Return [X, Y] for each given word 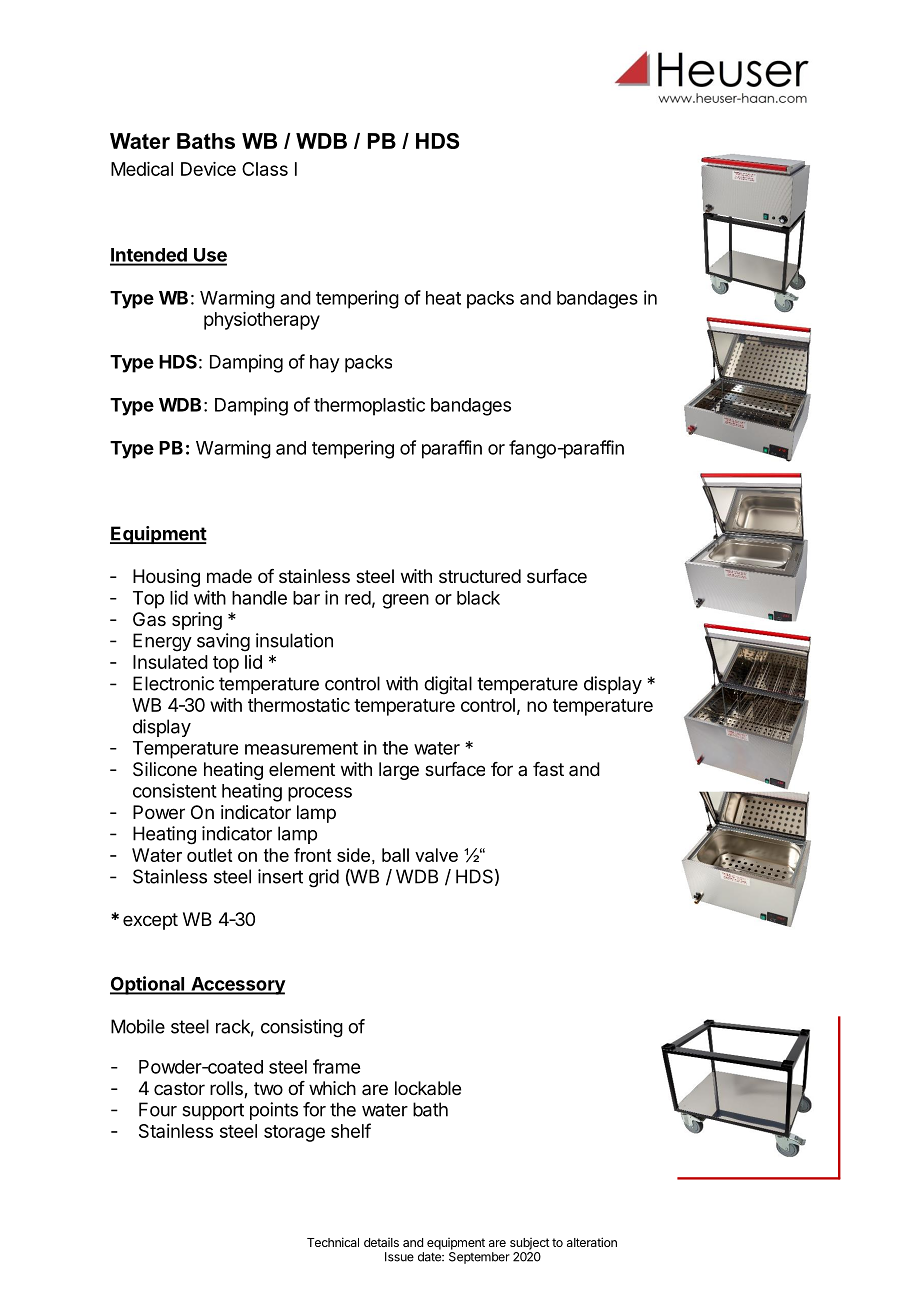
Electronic [173, 683]
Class [265, 169]
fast [548, 769]
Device [208, 169]
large [399, 771]
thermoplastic [369, 406]
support [213, 1111]
